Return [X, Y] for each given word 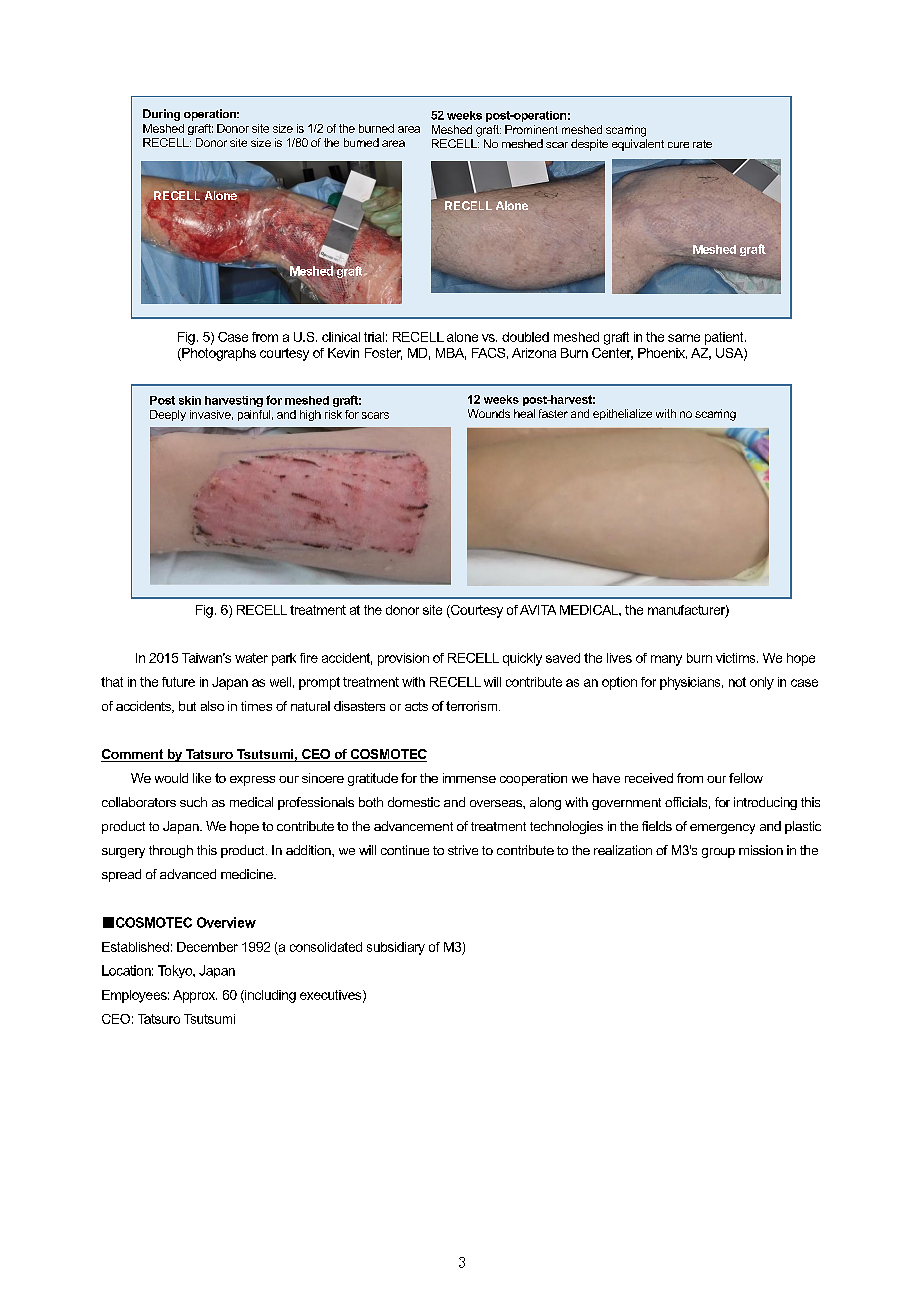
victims [737, 658]
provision [403, 659]
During [161, 115]
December [207, 947]
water [251, 658]
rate [702, 144]
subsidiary [396, 948]
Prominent [531, 129]
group [718, 853]
